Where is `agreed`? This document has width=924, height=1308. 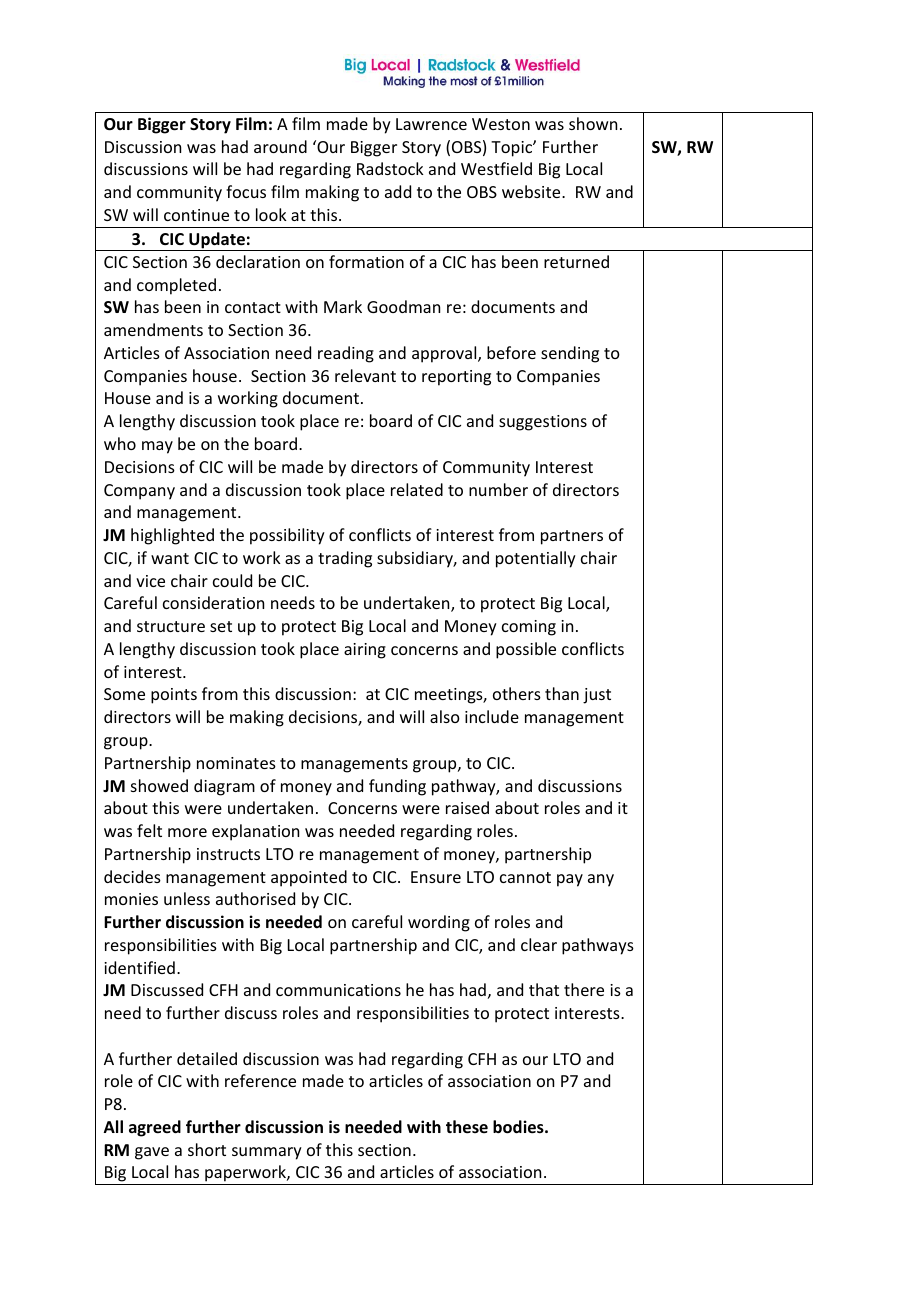
agreed is located at coordinates (155, 1128).
